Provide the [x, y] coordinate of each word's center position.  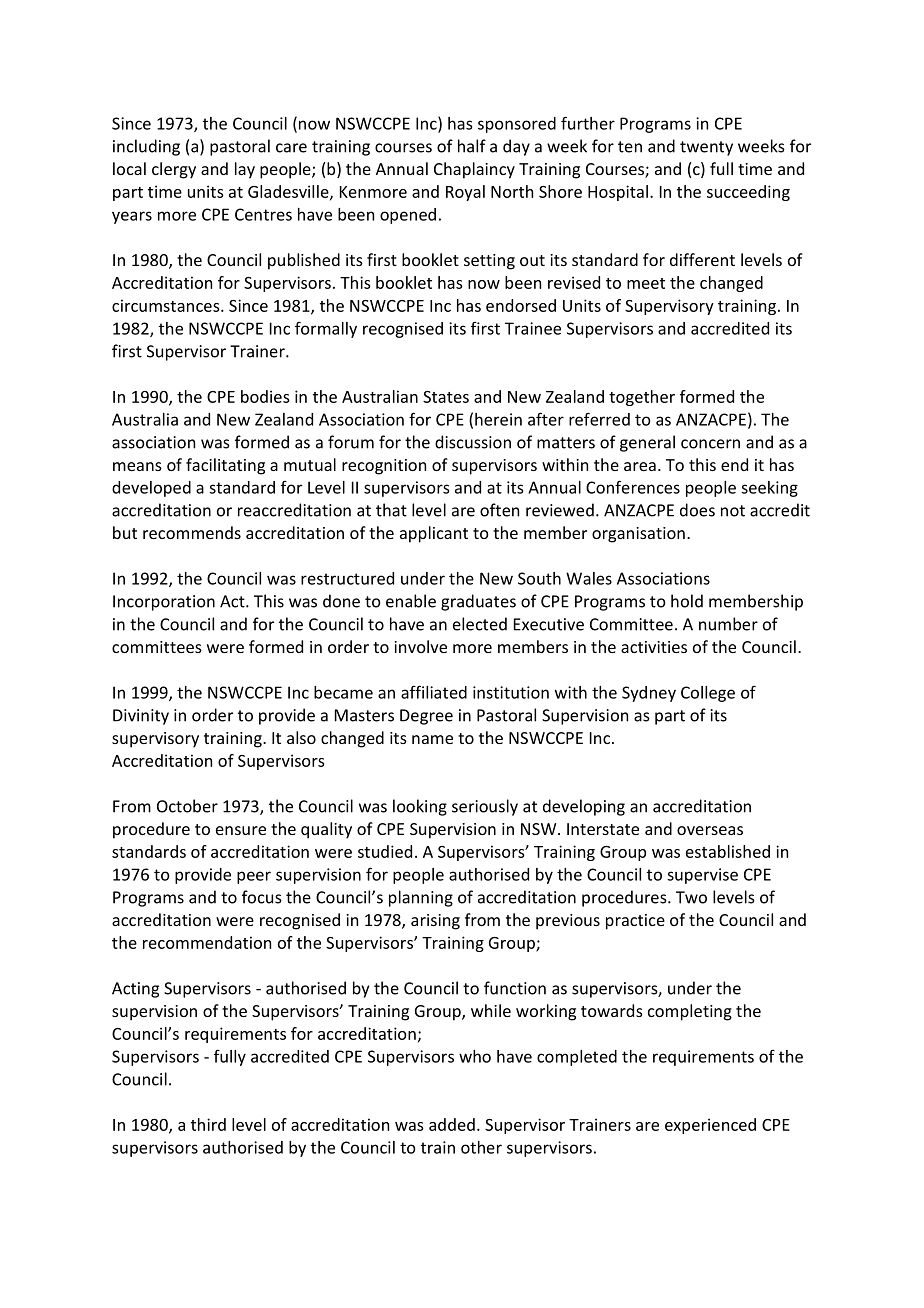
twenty [706, 148]
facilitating [225, 466]
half [472, 146]
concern [710, 444]
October [187, 806]
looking [420, 807]
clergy [174, 170]
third [208, 1124]
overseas [710, 830]
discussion [473, 442]
